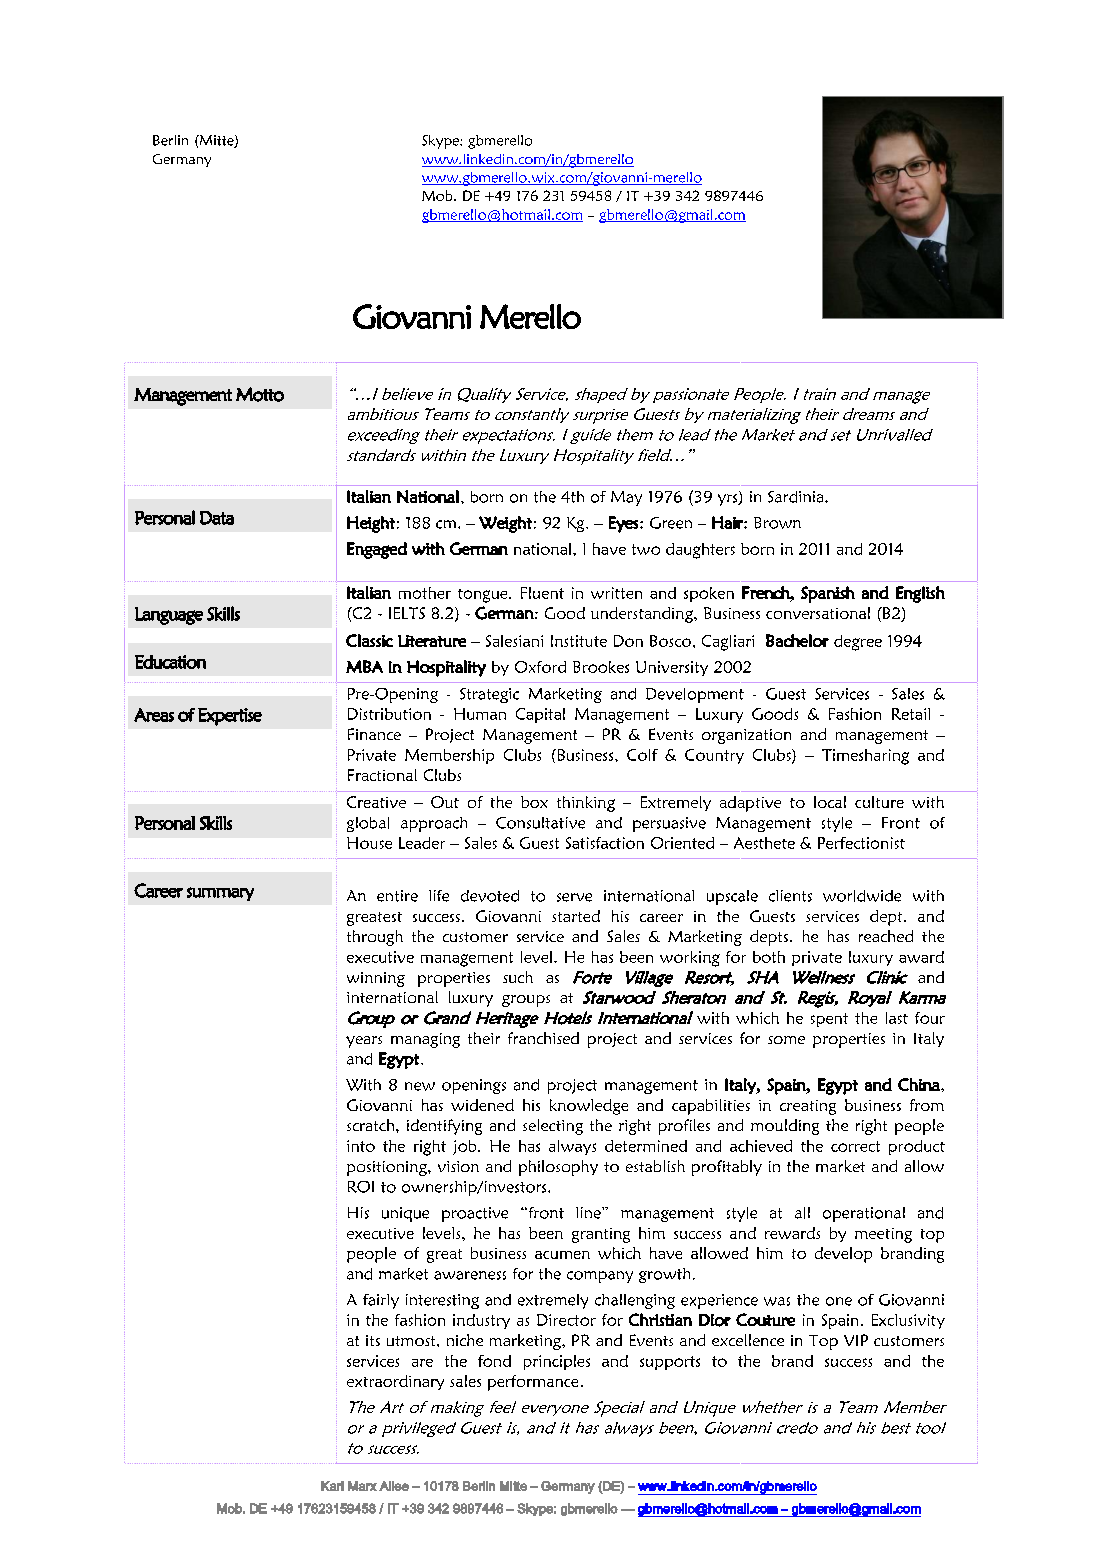  I want to click on ROI, so click(361, 1187).
